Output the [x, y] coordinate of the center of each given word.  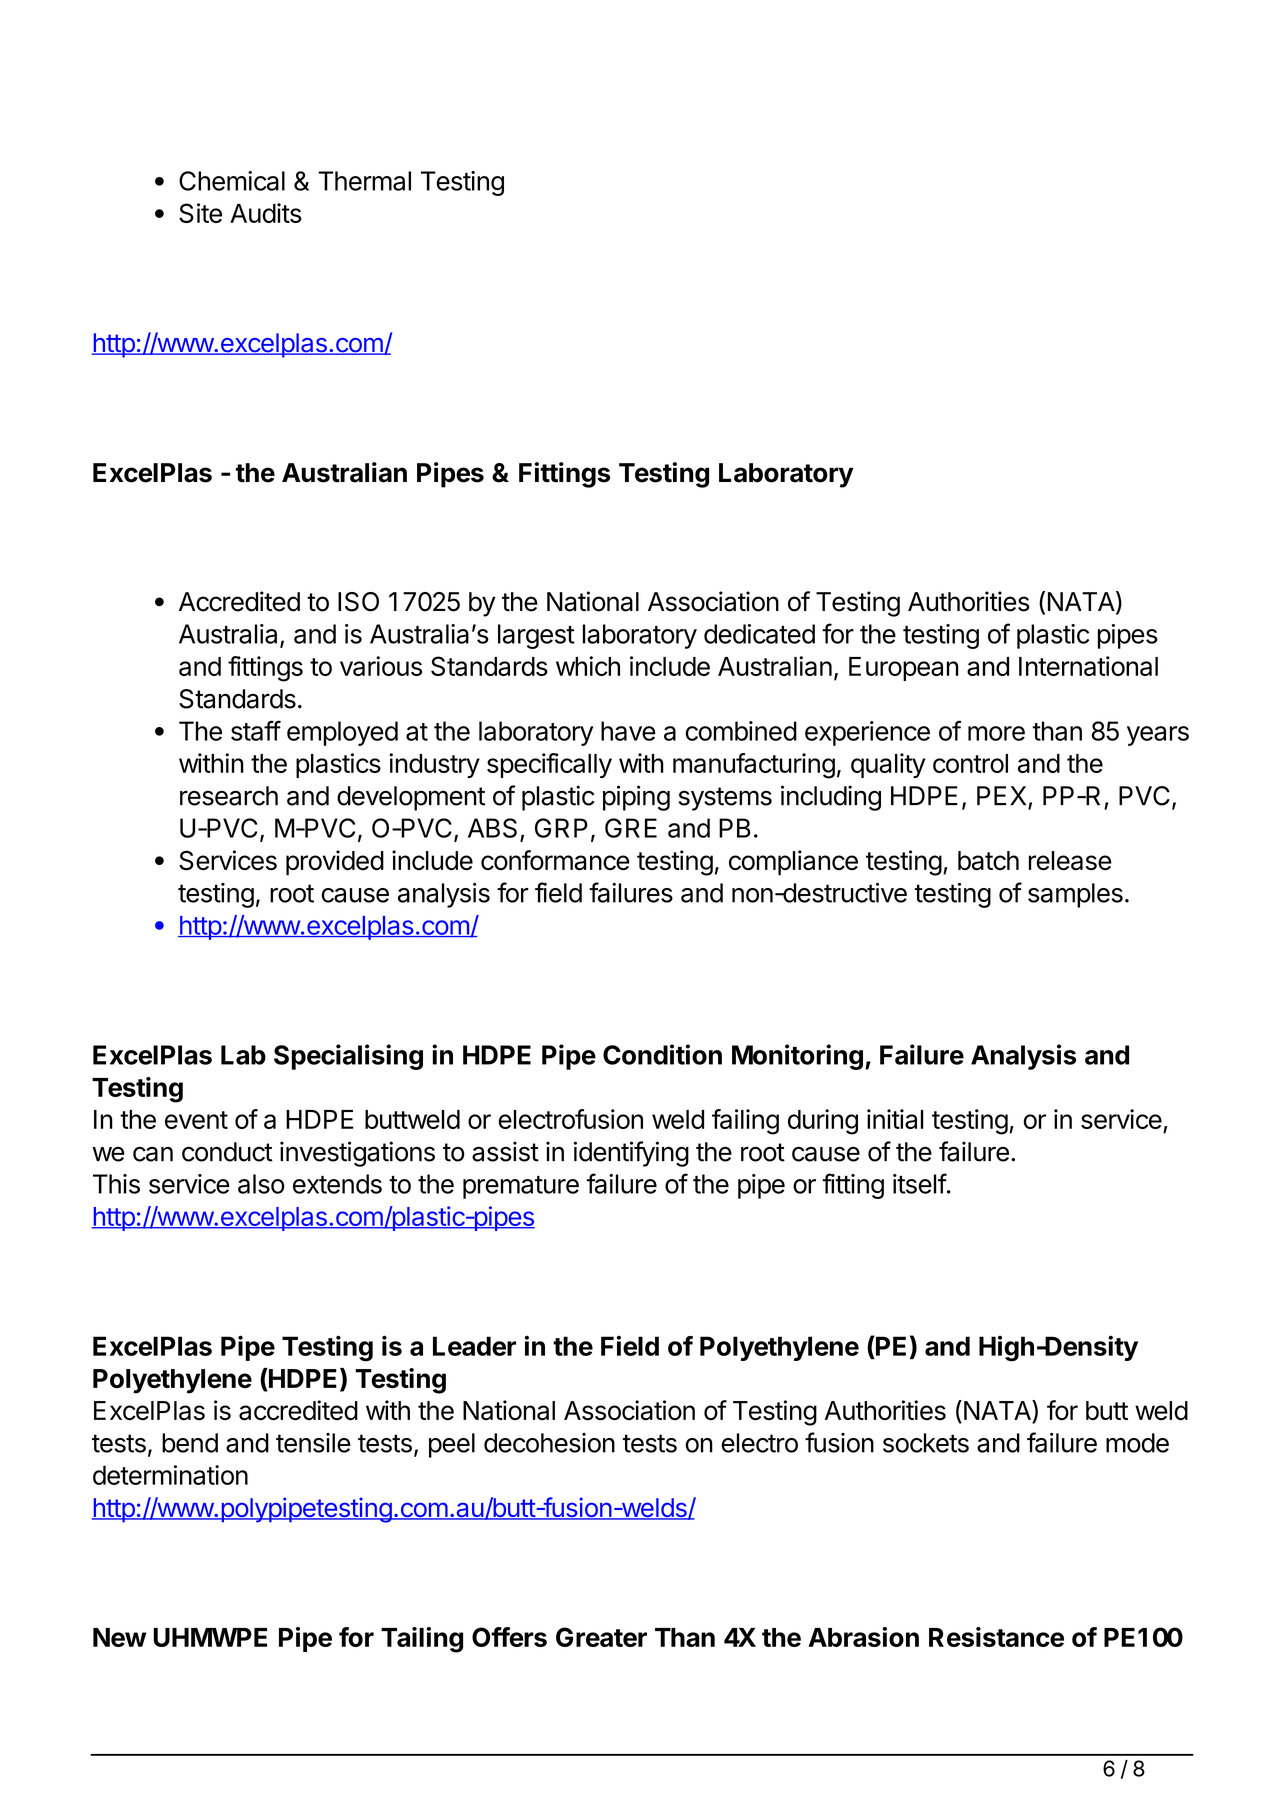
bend [190, 1443]
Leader [474, 1346]
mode [1137, 1443]
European [904, 669]
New [119, 1637]
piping [636, 798]
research [229, 796]
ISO [358, 602]
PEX [1001, 795]
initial [895, 1119]
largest [536, 636]
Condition [662, 1054]
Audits [266, 213]
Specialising [348, 1057]
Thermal [364, 181]
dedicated [759, 634]
